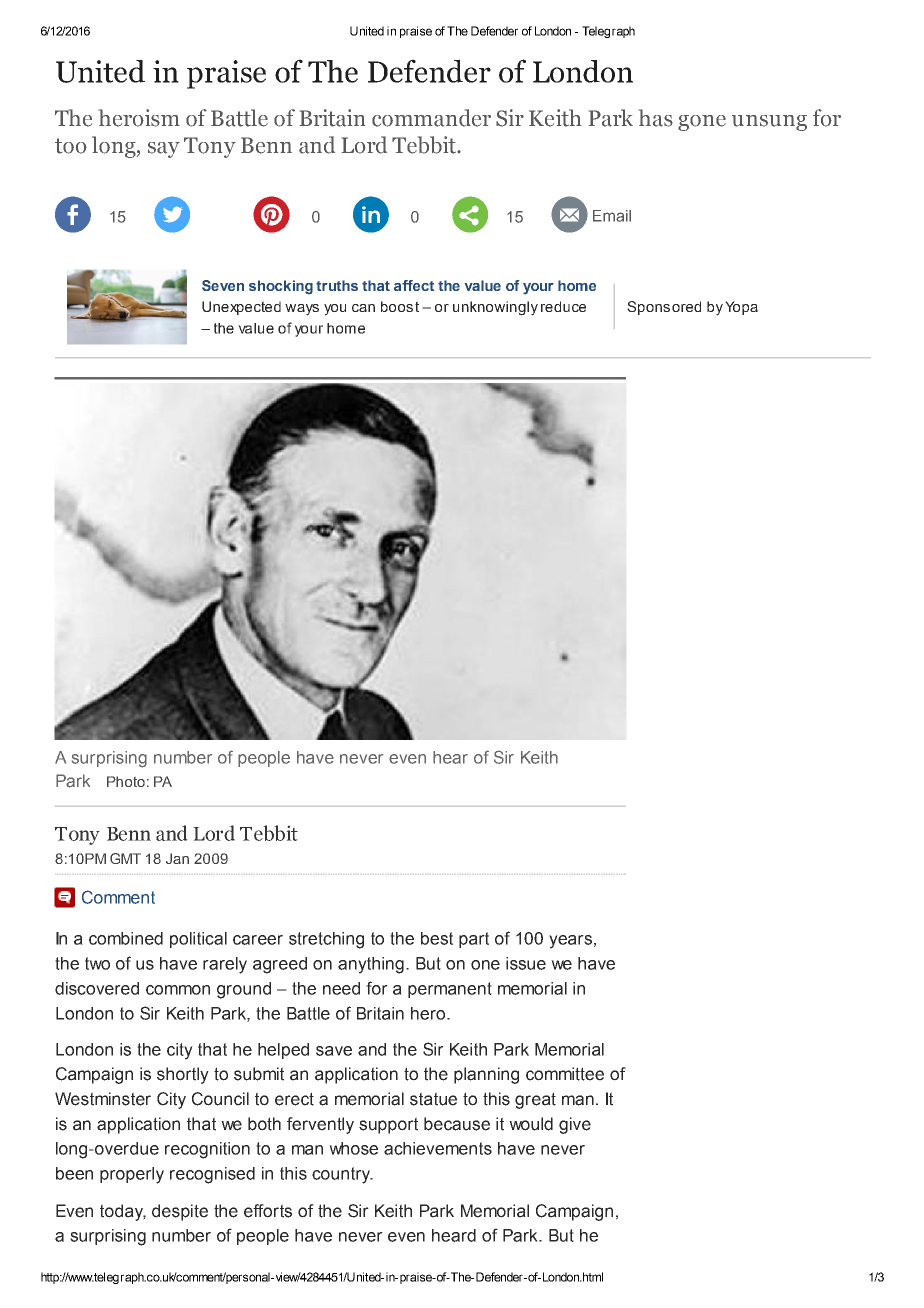 The height and width of the screenshot is (1308, 924). What do you see at coordinates (164, 150) in the screenshot?
I see `say` at bounding box center [164, 150].
